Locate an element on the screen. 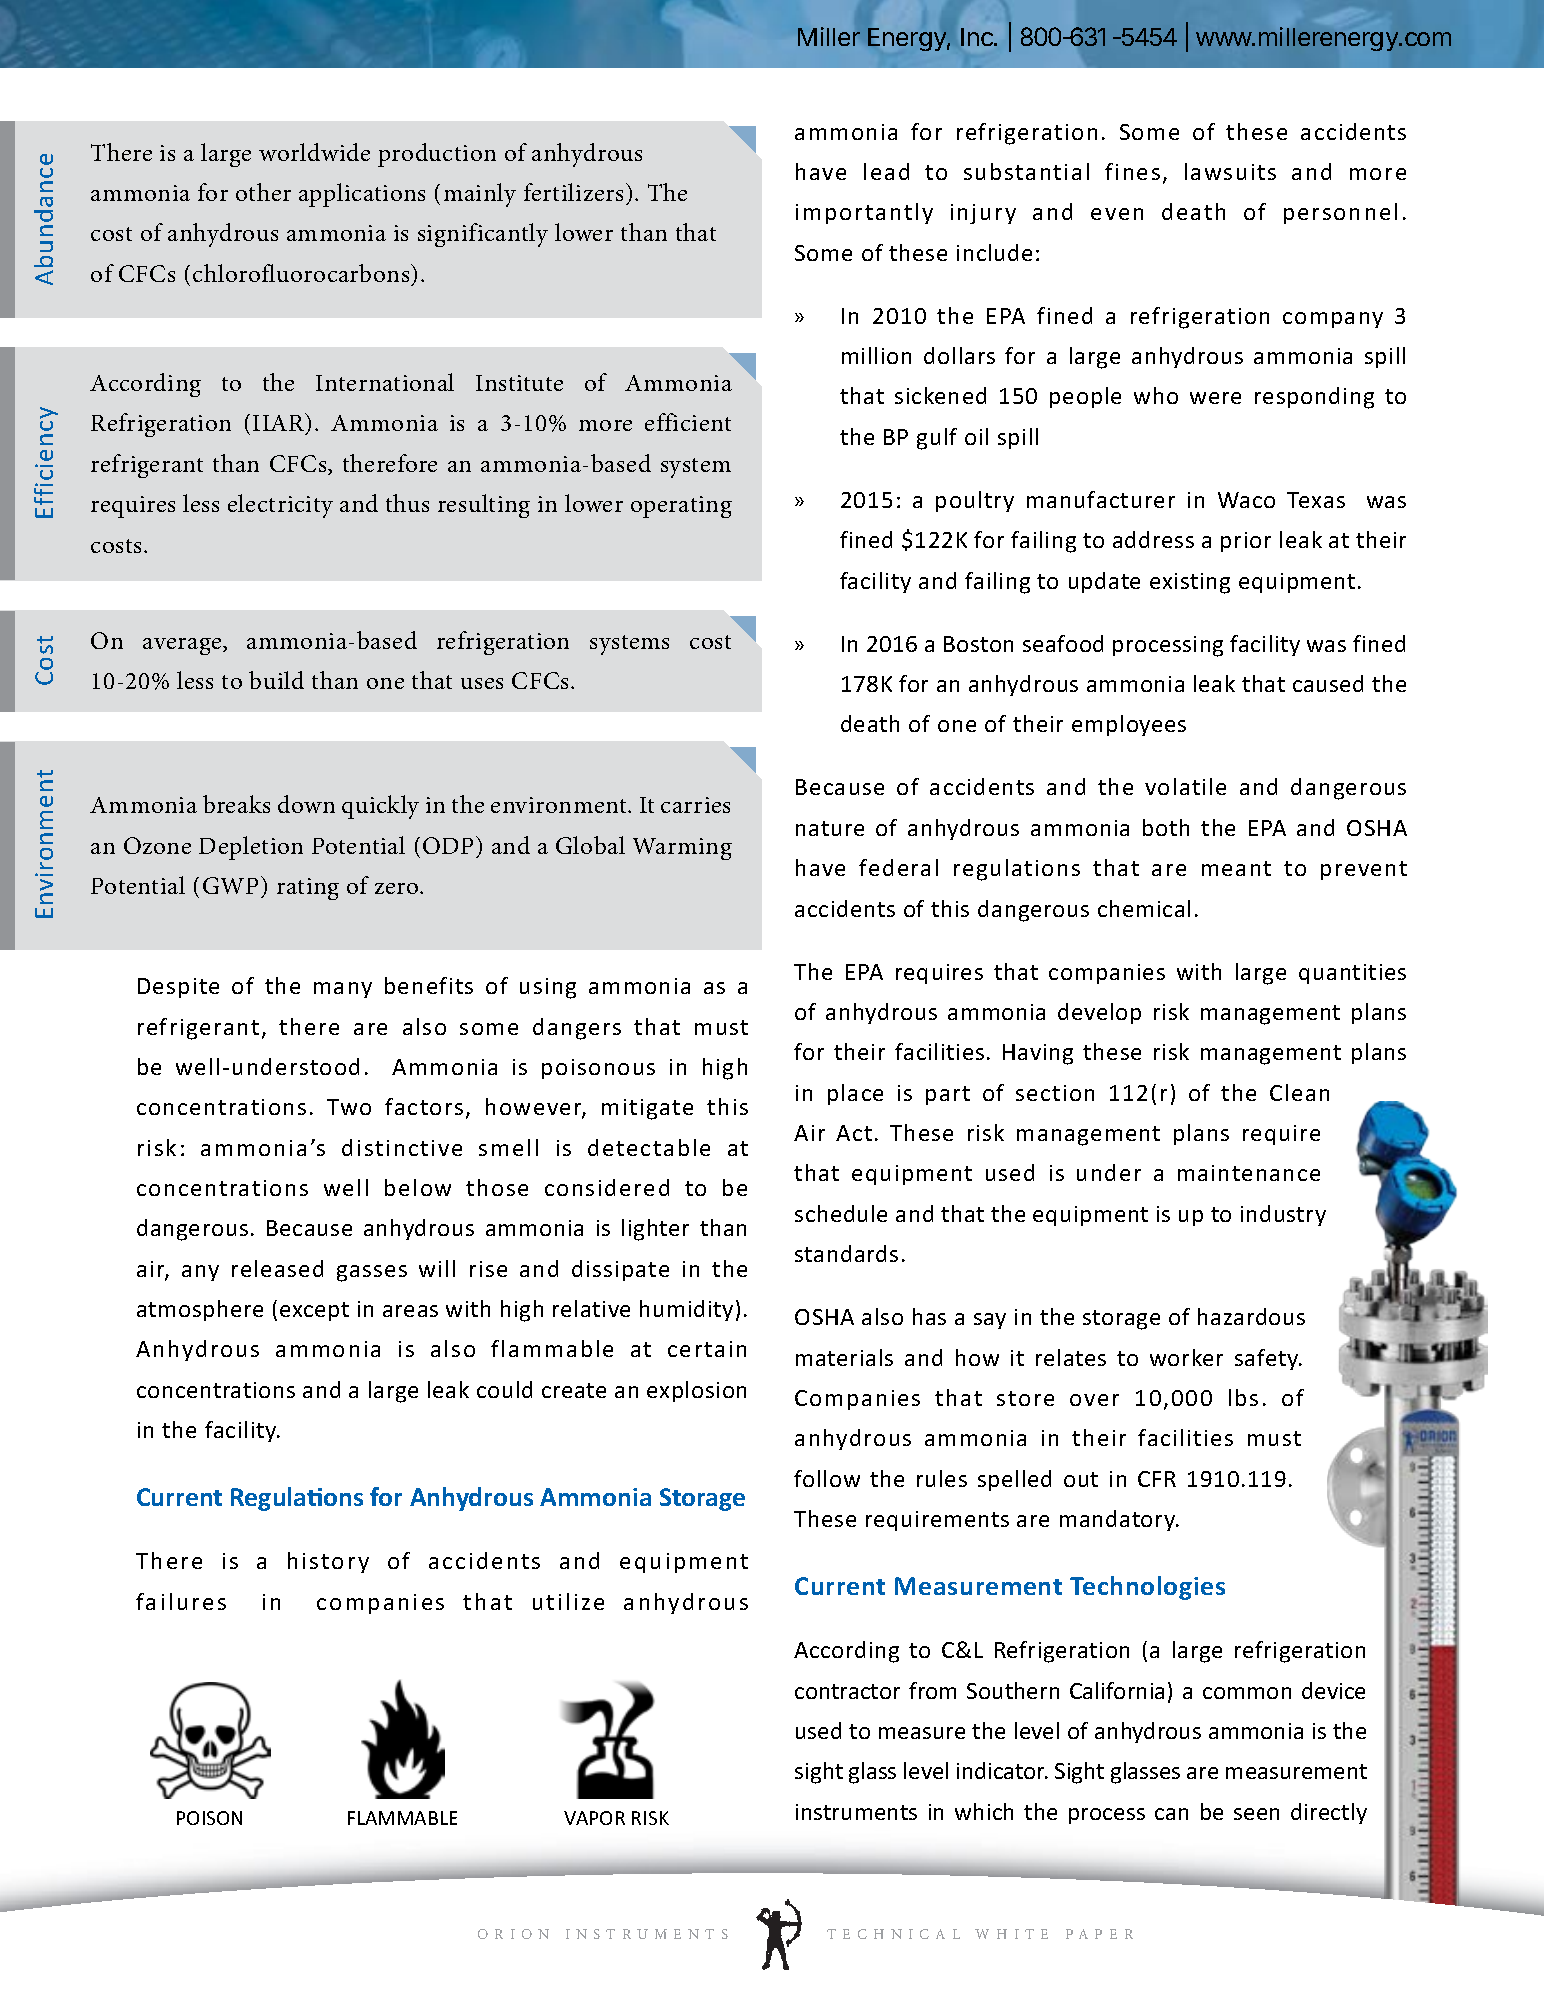 The width and height of the screenshot is (1544, 1998). TECHNICAL is located at coordinates (893, 1934).
